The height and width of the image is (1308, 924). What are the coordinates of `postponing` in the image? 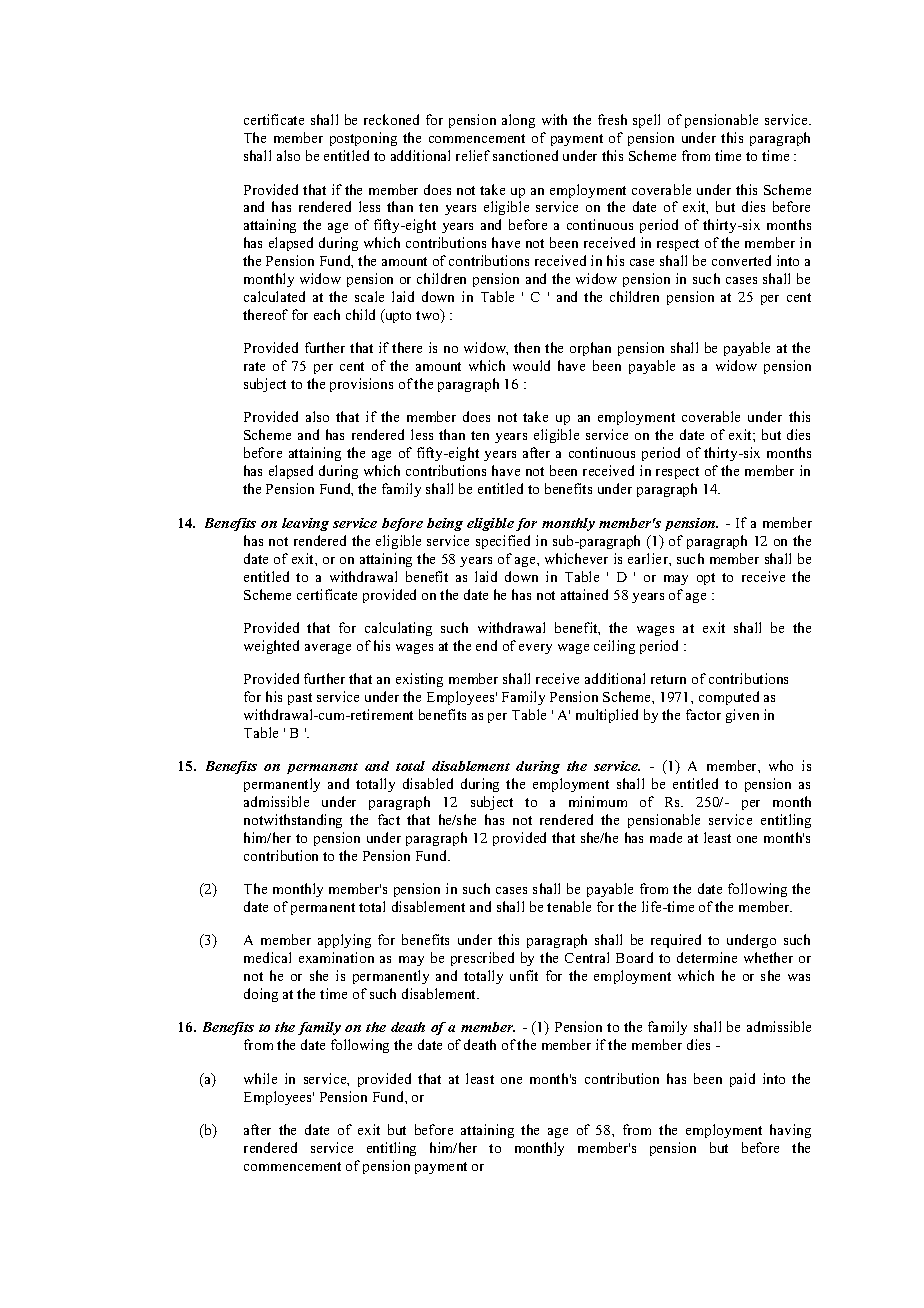 It's located at (363, 139).
